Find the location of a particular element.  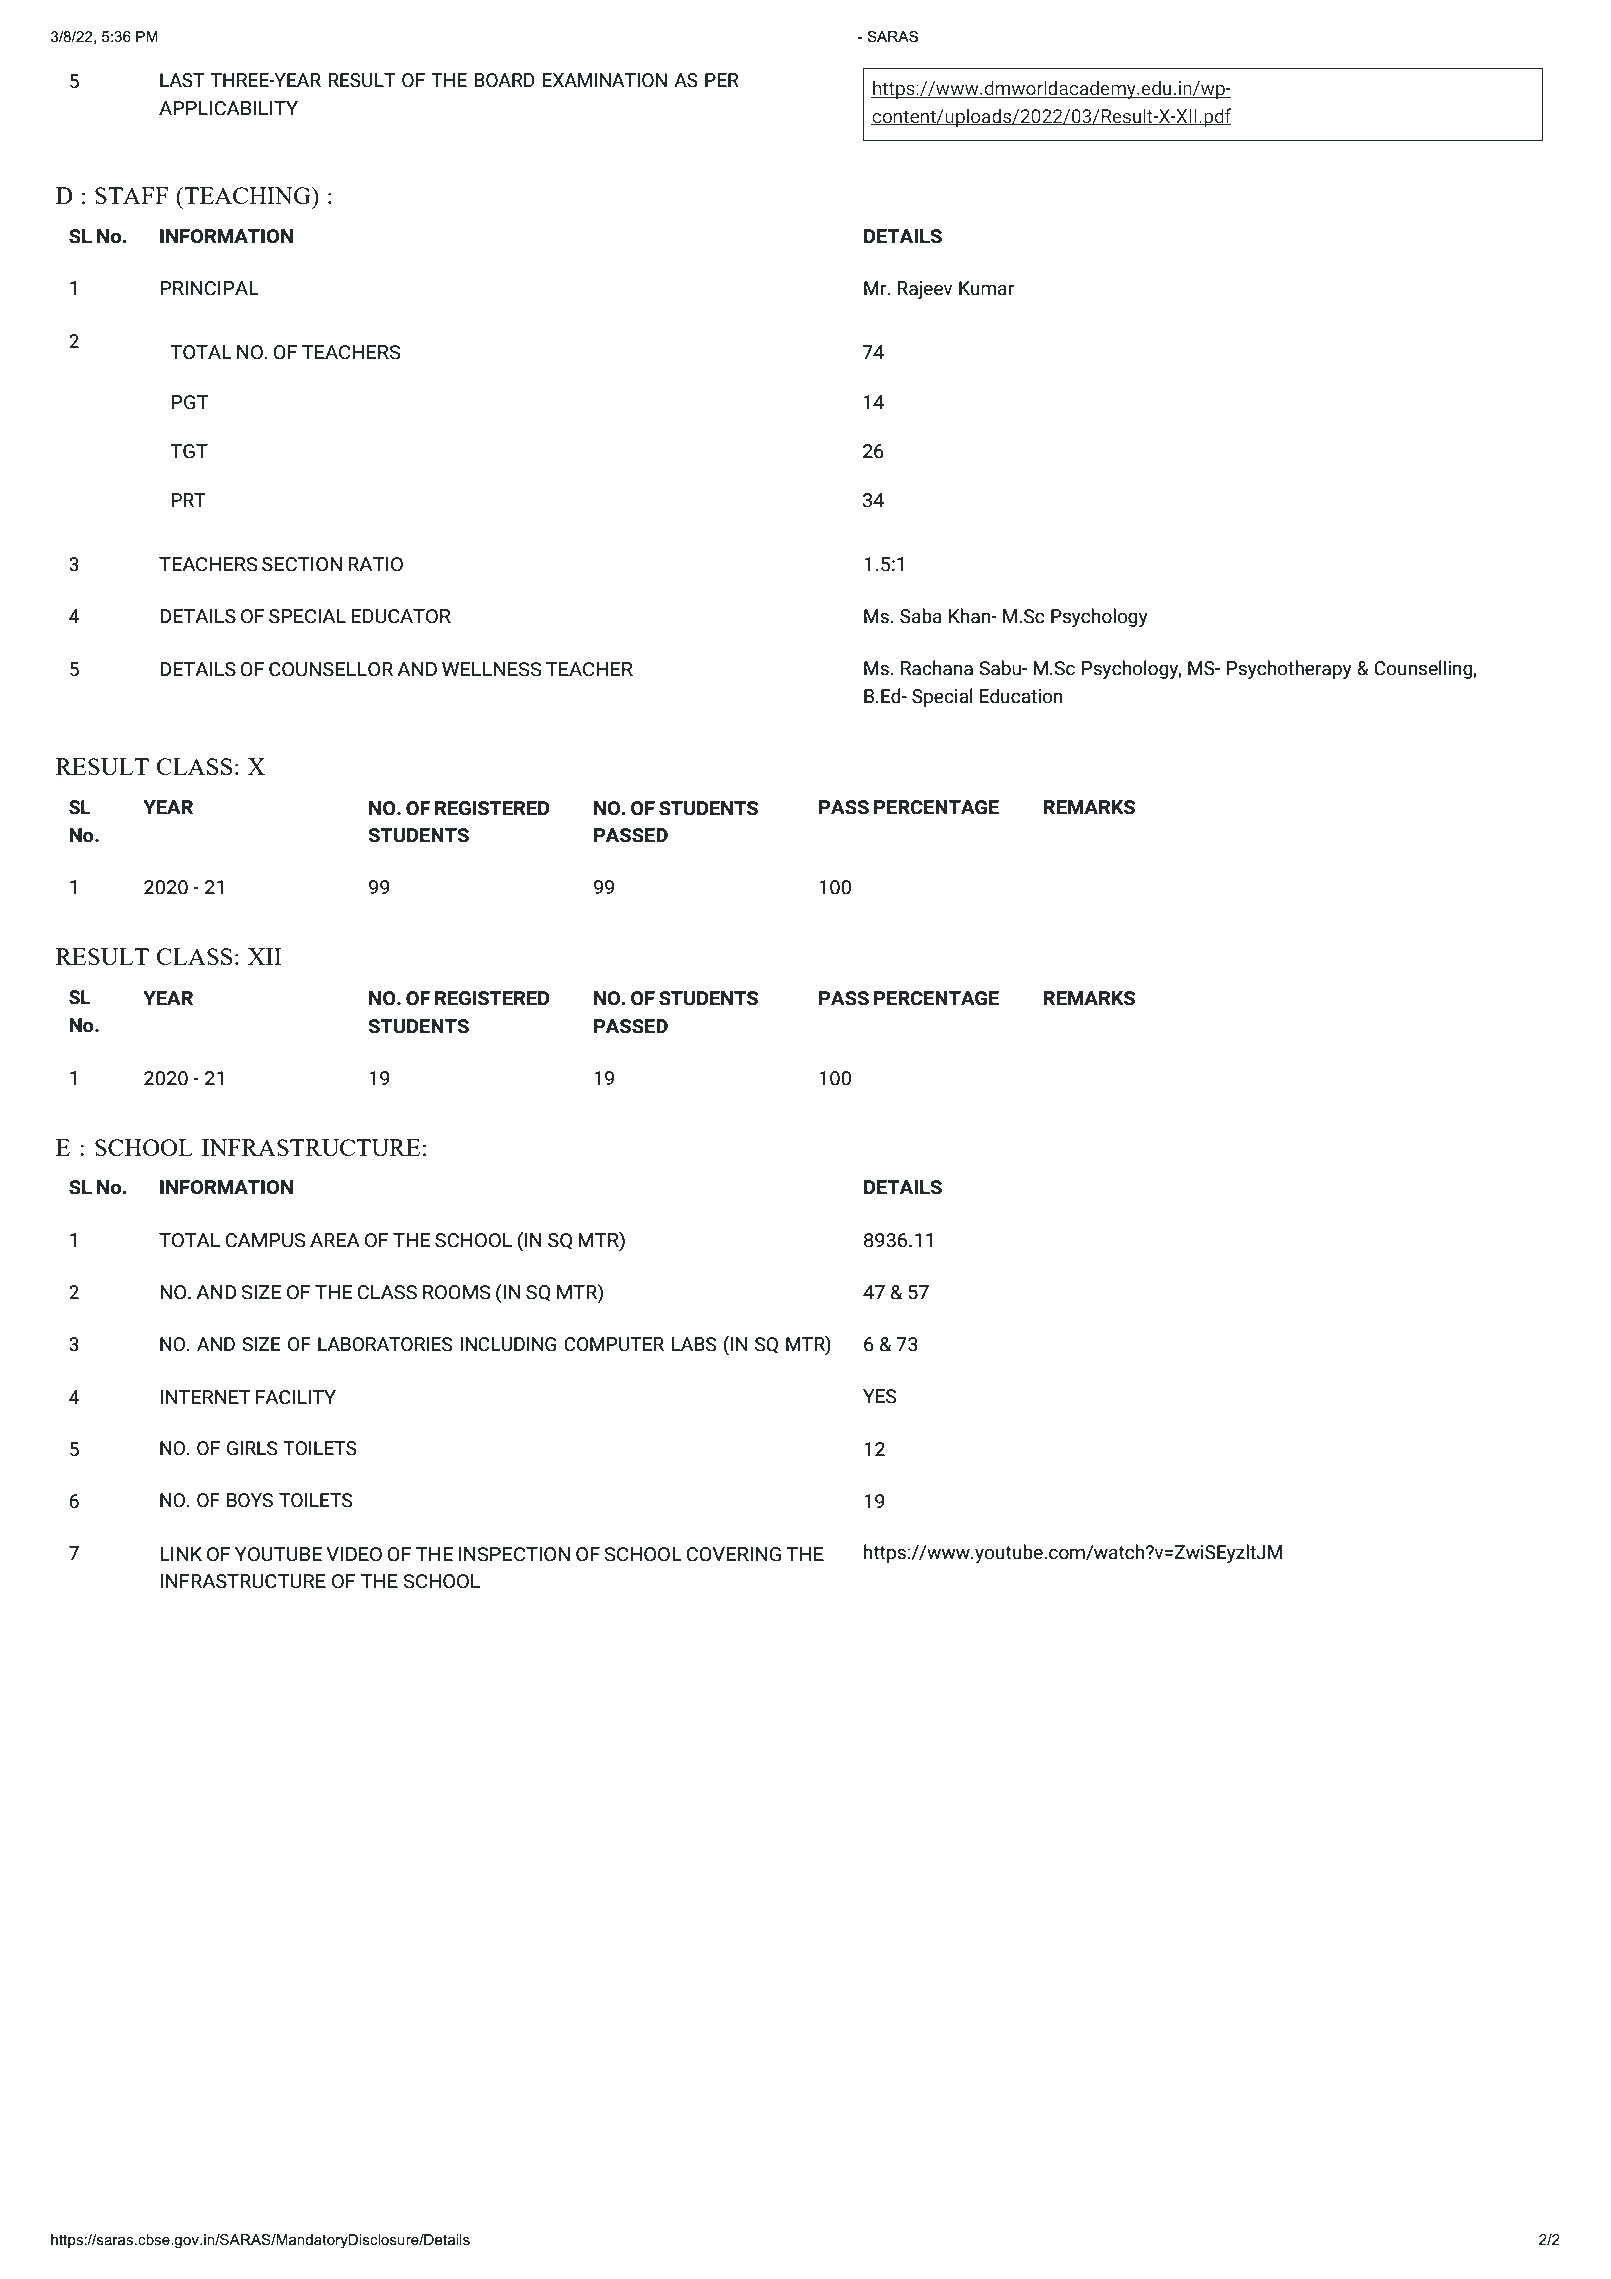

TGT is located at coordinates (189, 451).
